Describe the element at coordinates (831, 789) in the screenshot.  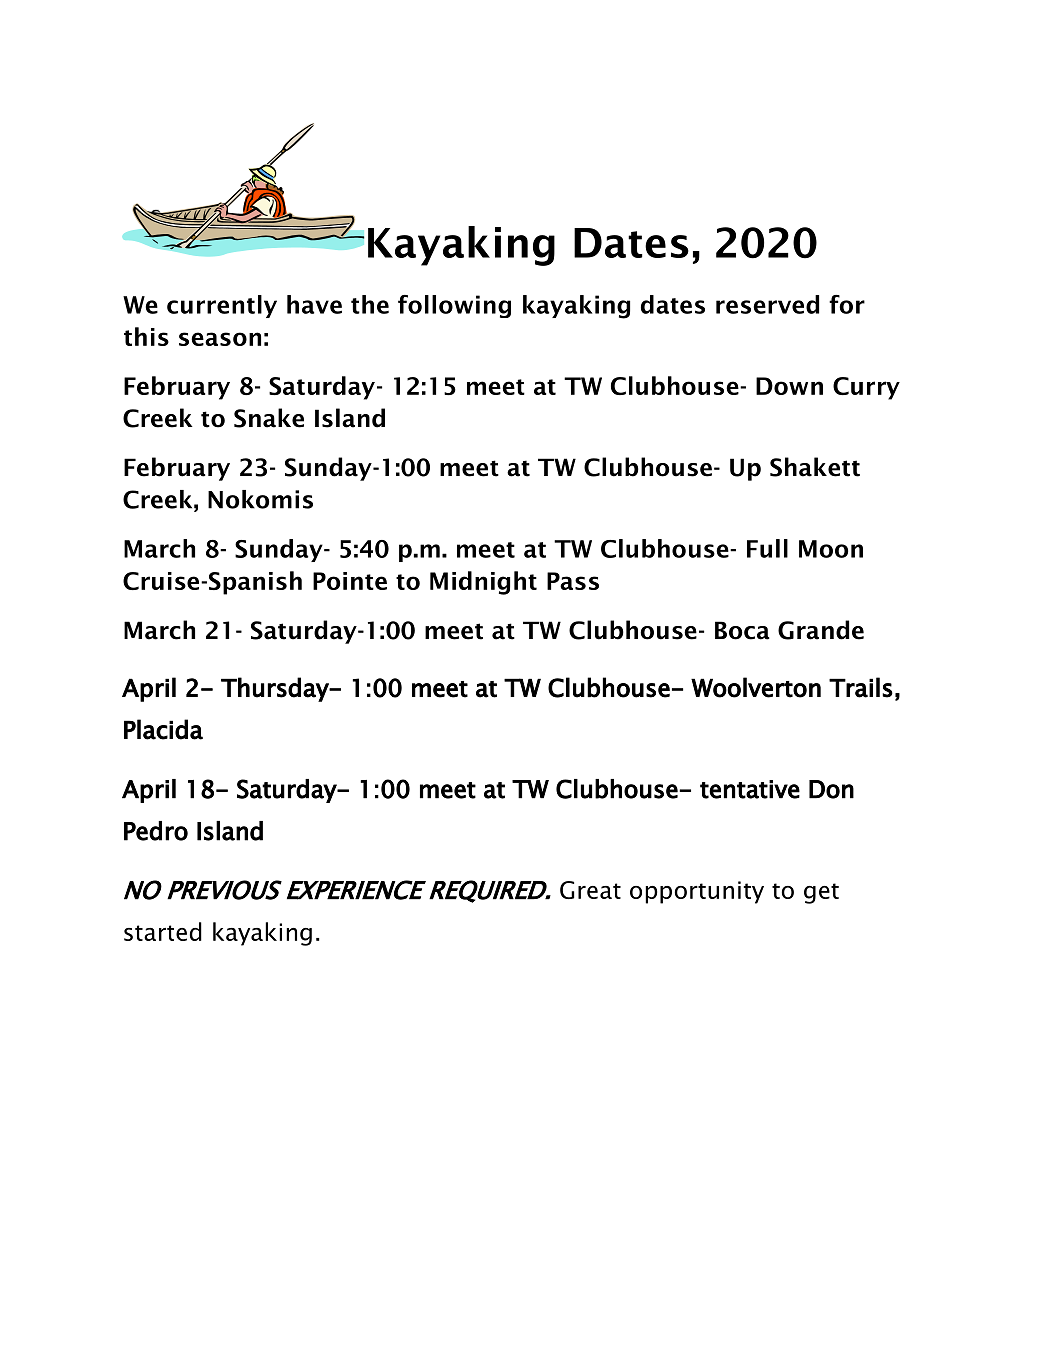
I see `Don` at that location.
